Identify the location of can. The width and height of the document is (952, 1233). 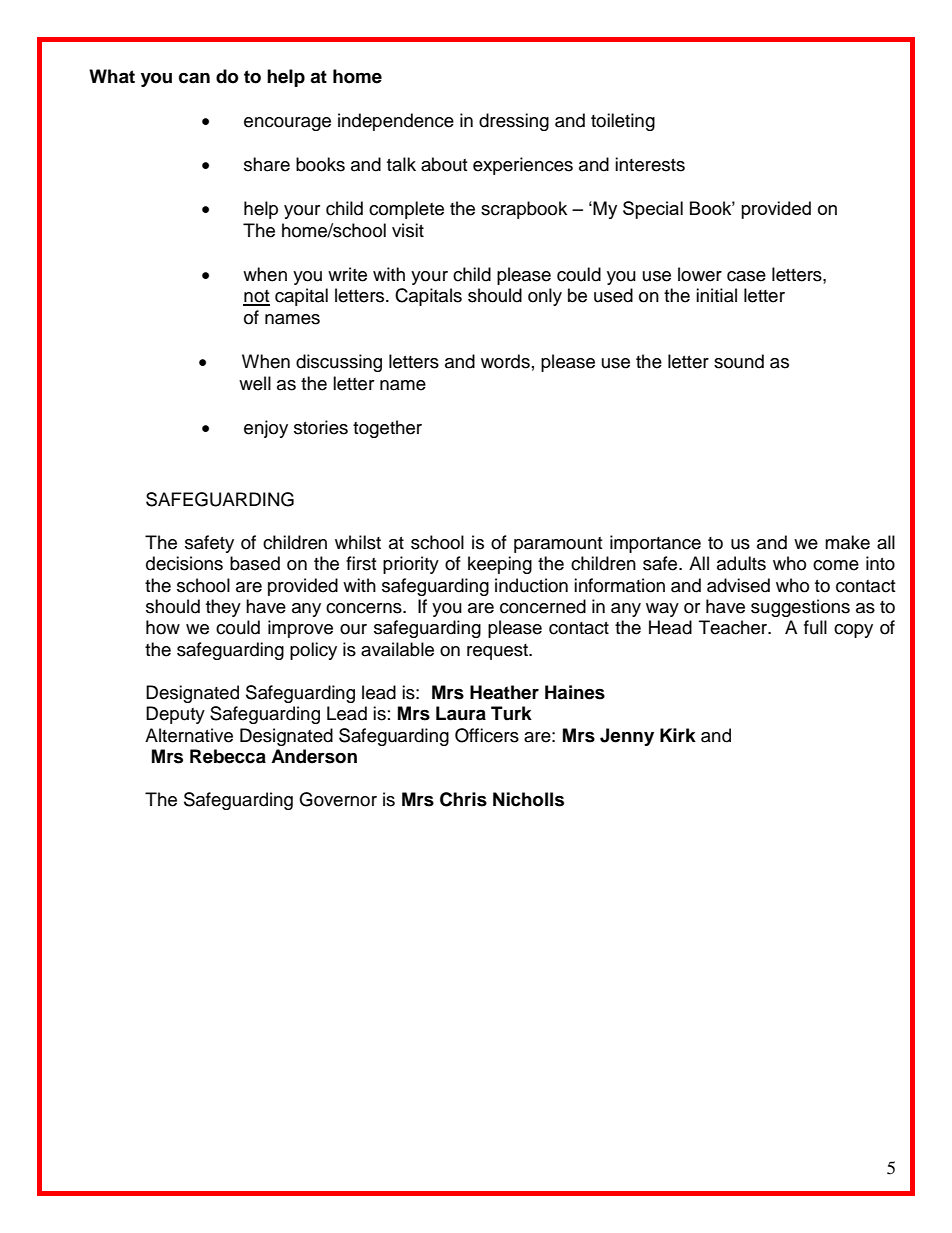
(194, 78).
